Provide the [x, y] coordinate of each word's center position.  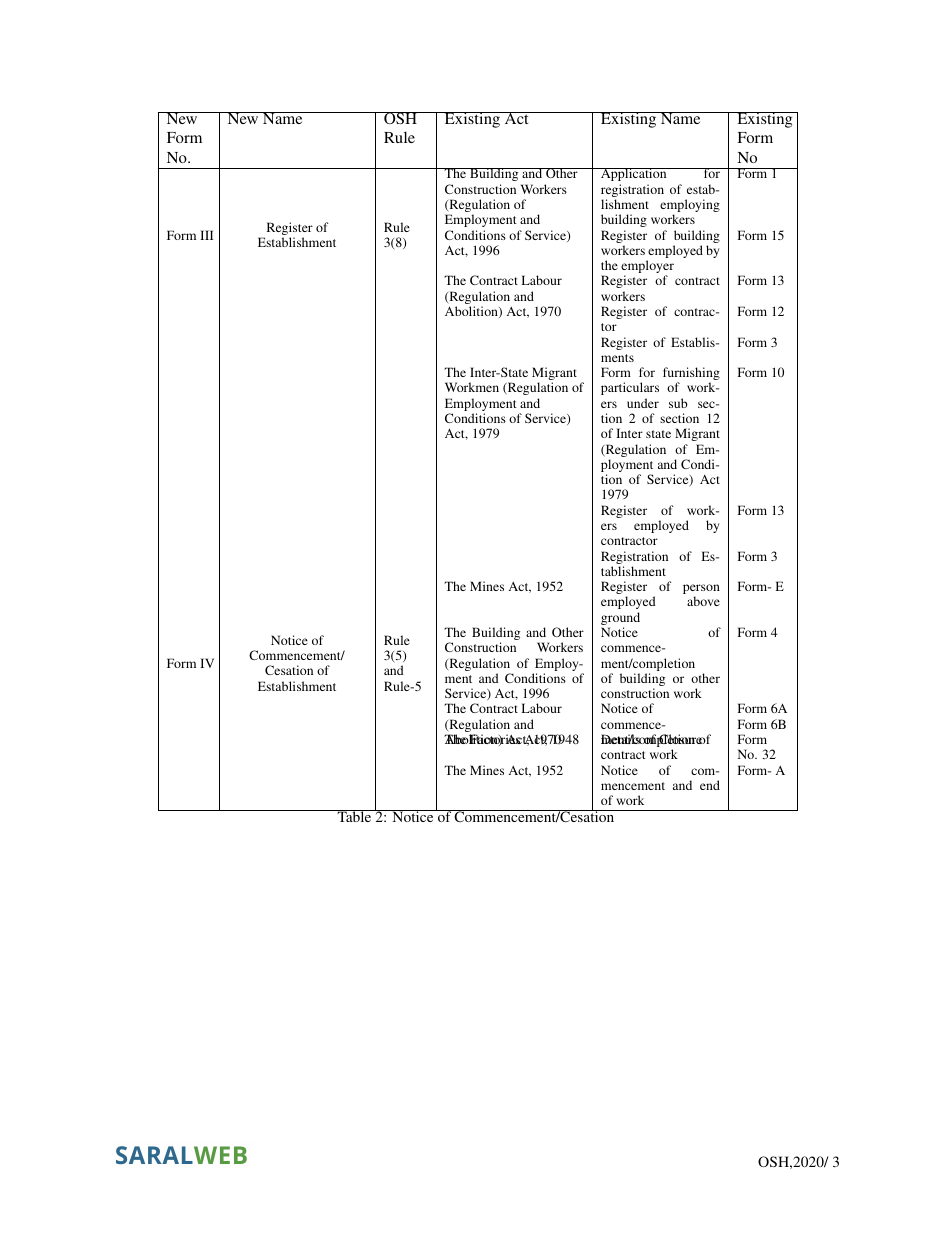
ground [620, 620]
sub [678, 403]
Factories [495, 740]
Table [354, 816]
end [710, 785]
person [701, 590]
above [703, 601]
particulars [630, 388]
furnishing [691, 375]
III [206, 235]
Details [621, 739]
